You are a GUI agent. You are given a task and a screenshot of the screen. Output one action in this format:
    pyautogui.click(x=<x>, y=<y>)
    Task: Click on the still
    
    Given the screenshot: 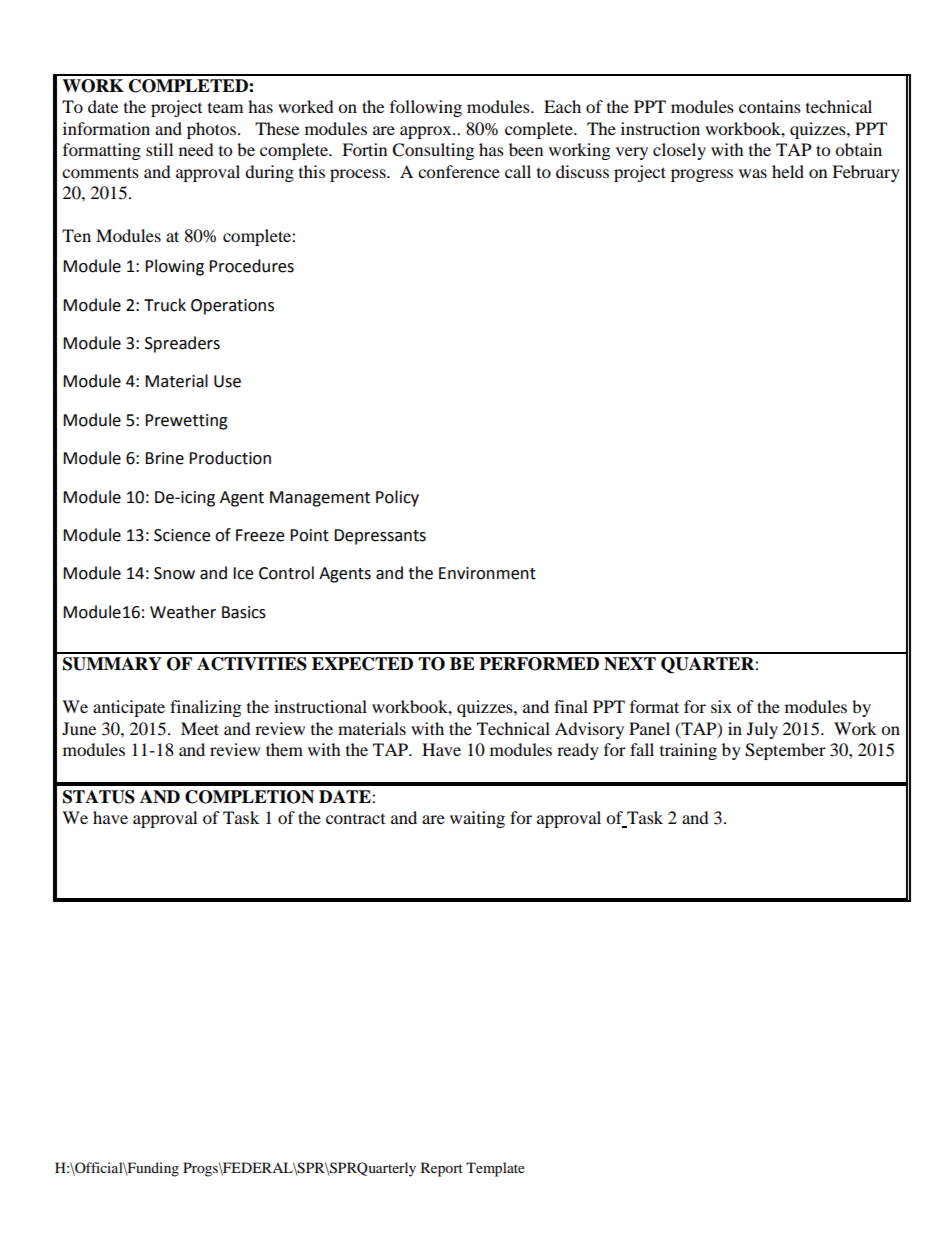 What is the action you would take?
    pyautogui.click(x=159, y=149)
